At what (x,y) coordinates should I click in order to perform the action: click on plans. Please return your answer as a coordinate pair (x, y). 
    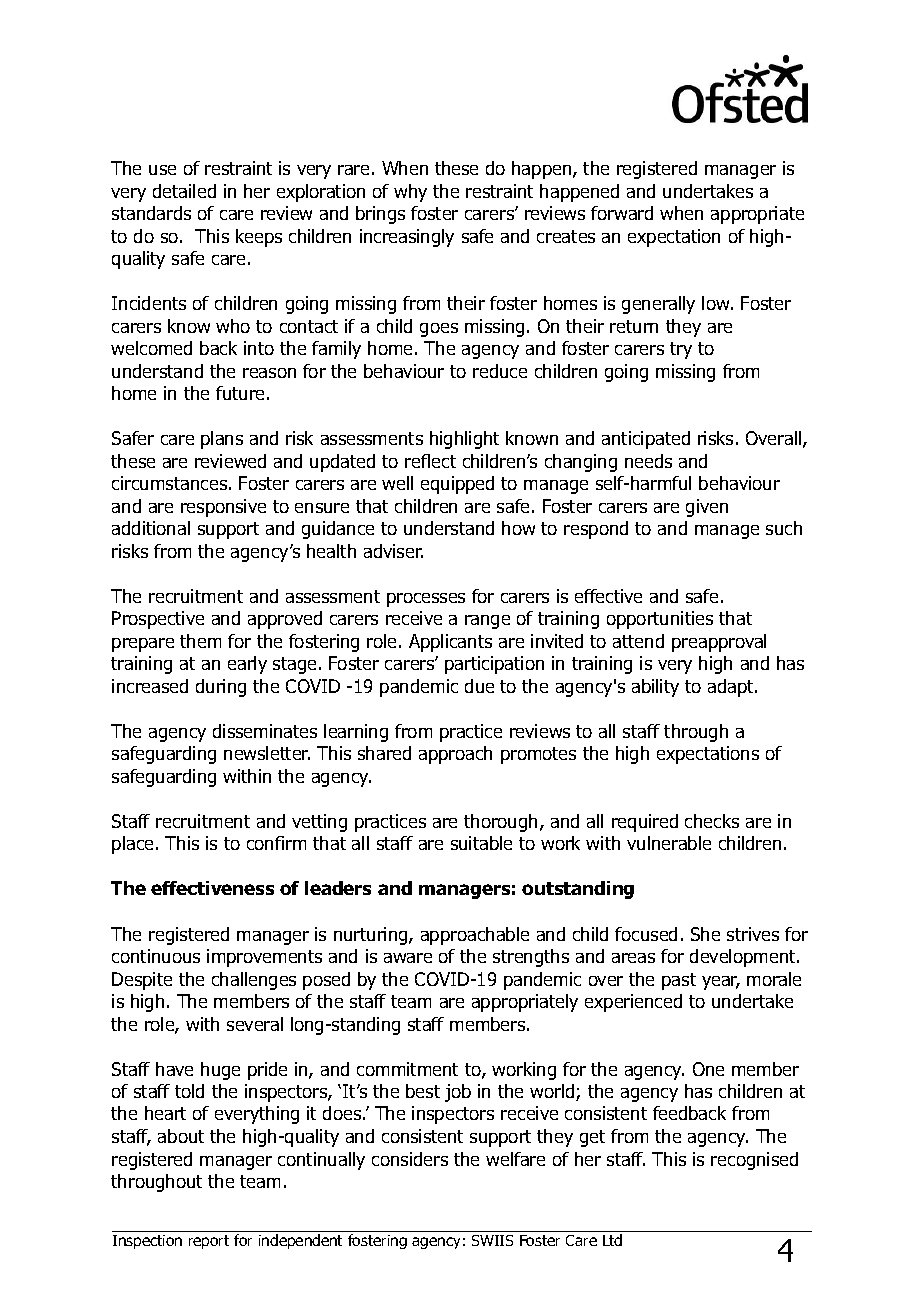
    Looking at the image, I should click on (222, 440).
